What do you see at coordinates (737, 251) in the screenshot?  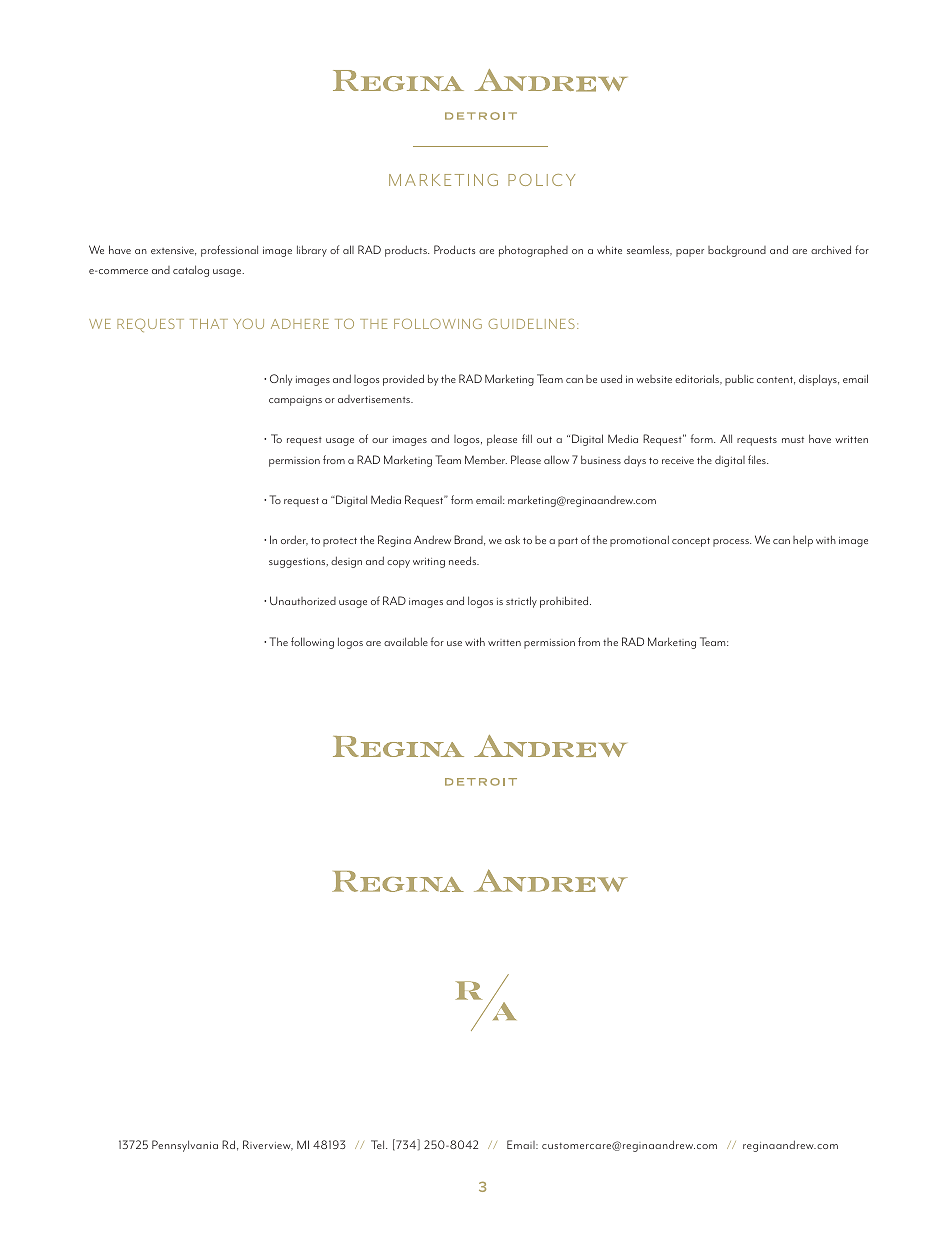 I see `background` at bounding box center [737, 251].
